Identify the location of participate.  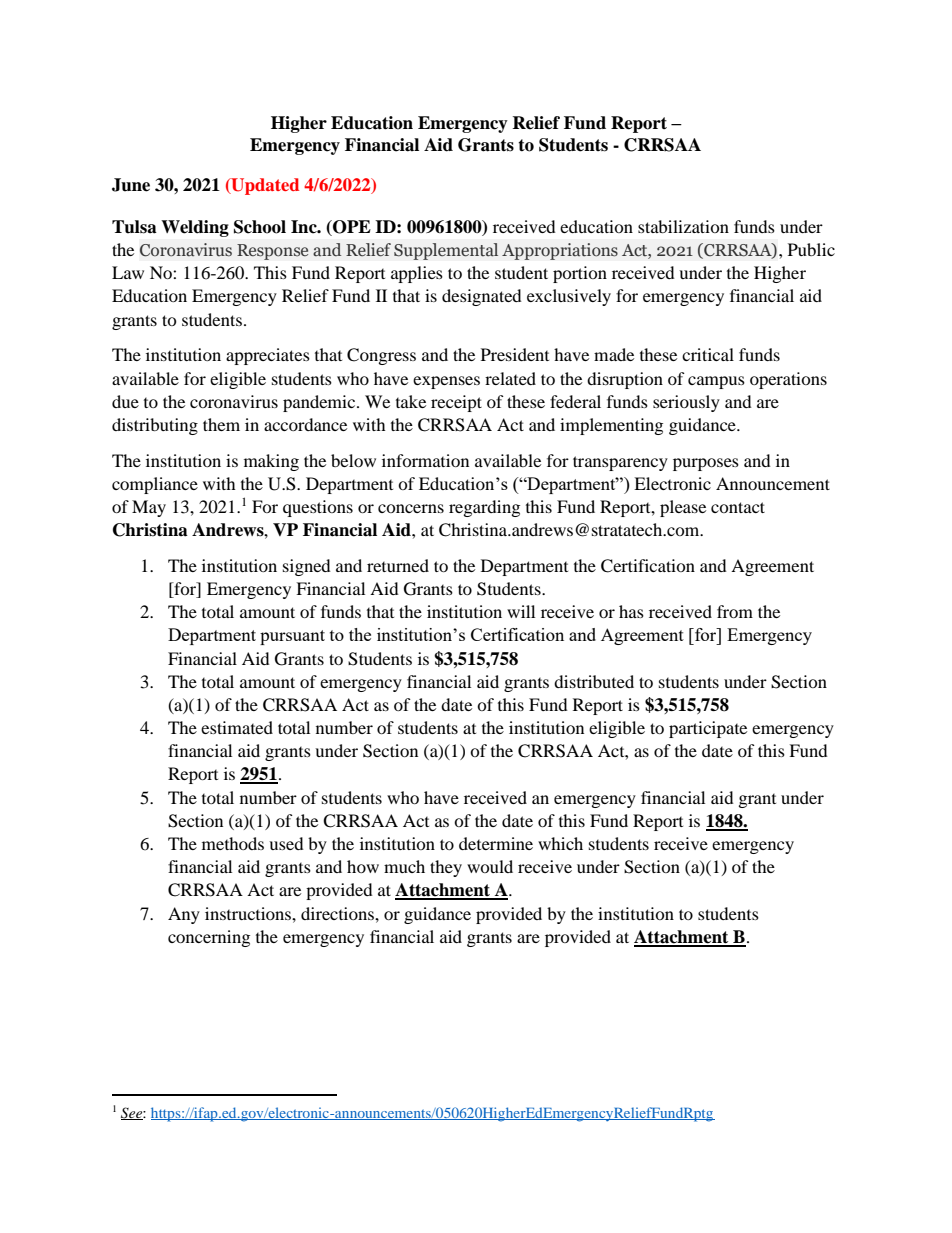
(708, 729).
